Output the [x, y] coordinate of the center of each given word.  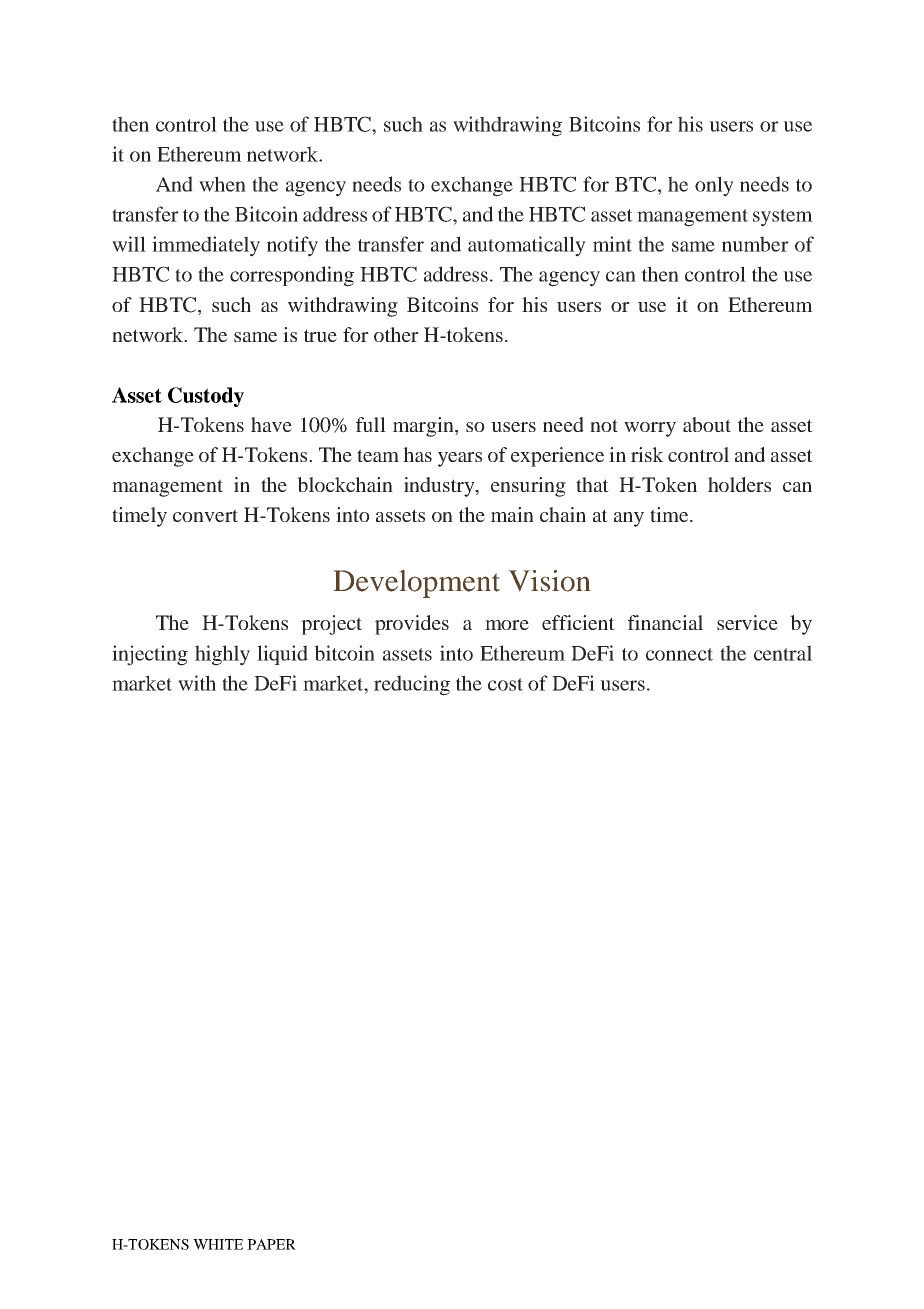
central [783, 653]
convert [205, 515]
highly [222, 655]
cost [505, 684]
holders [739, 484]
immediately [206, 246]
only [714, 186]
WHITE [218, 1244]
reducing [412, 685]
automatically [527, 246]
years [460, 459]
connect [679, 654]
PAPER [271, 1244]
